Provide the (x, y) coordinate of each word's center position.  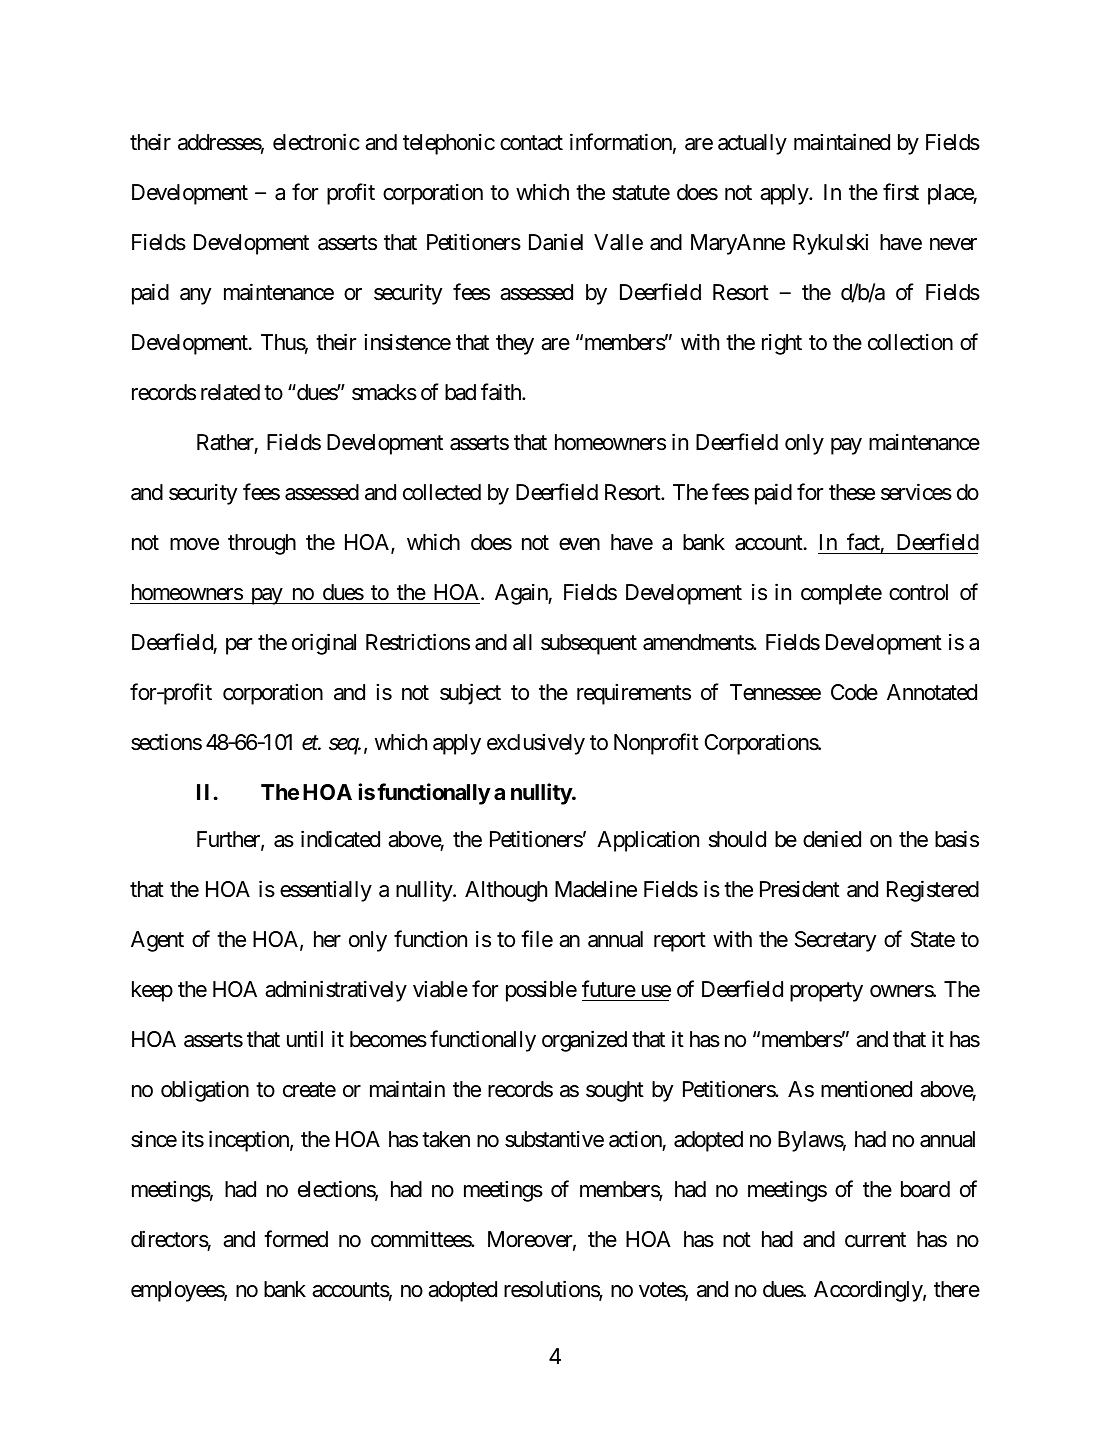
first (901, 192)
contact (531, 143)
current (875, 1240)
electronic (316, 142)
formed (296, 1239)
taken (446, 1139)
